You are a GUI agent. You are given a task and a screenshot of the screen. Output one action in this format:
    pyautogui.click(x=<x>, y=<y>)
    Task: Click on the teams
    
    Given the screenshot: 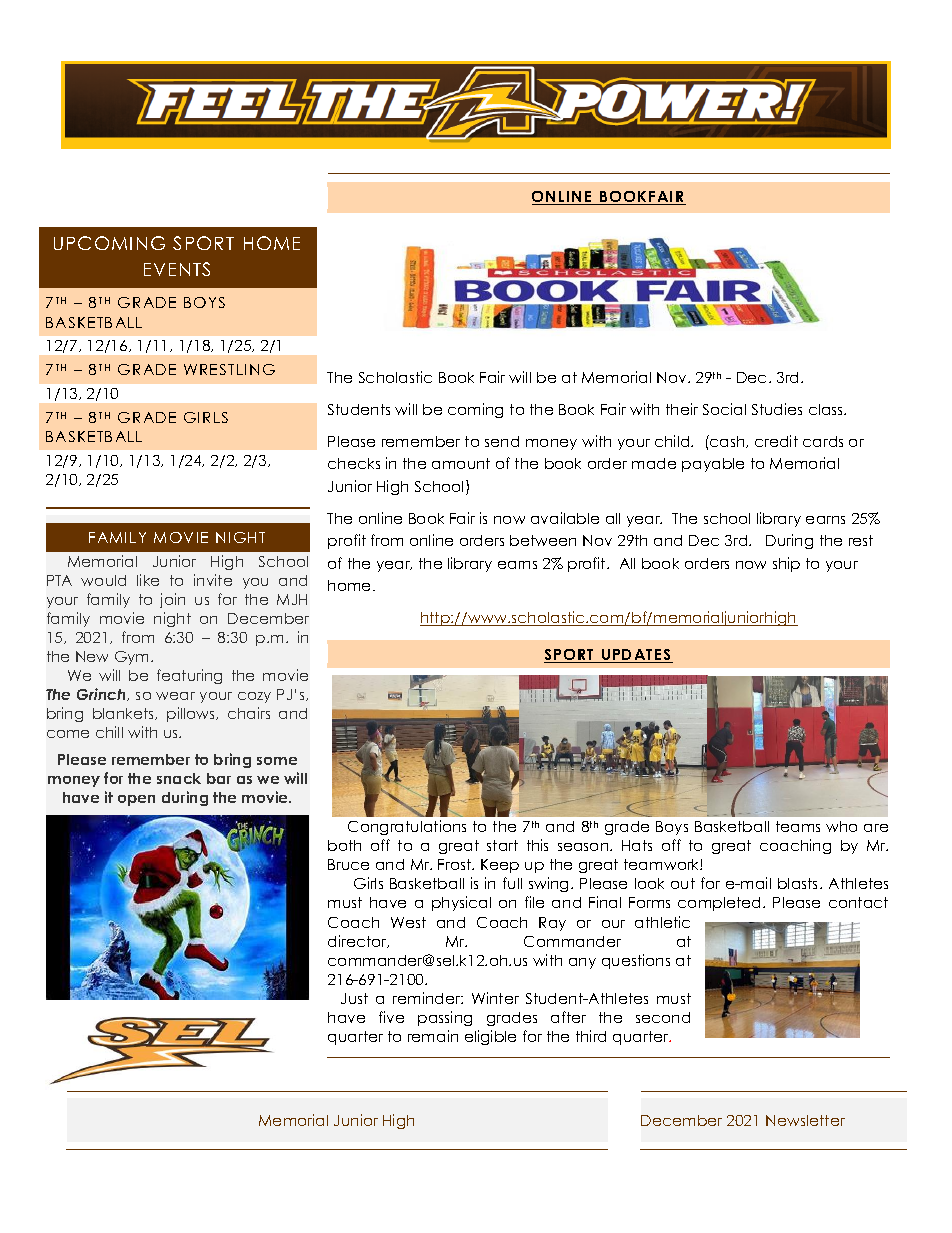 What is the action you would take?
    pyautogui.click(x=798, y=826)
